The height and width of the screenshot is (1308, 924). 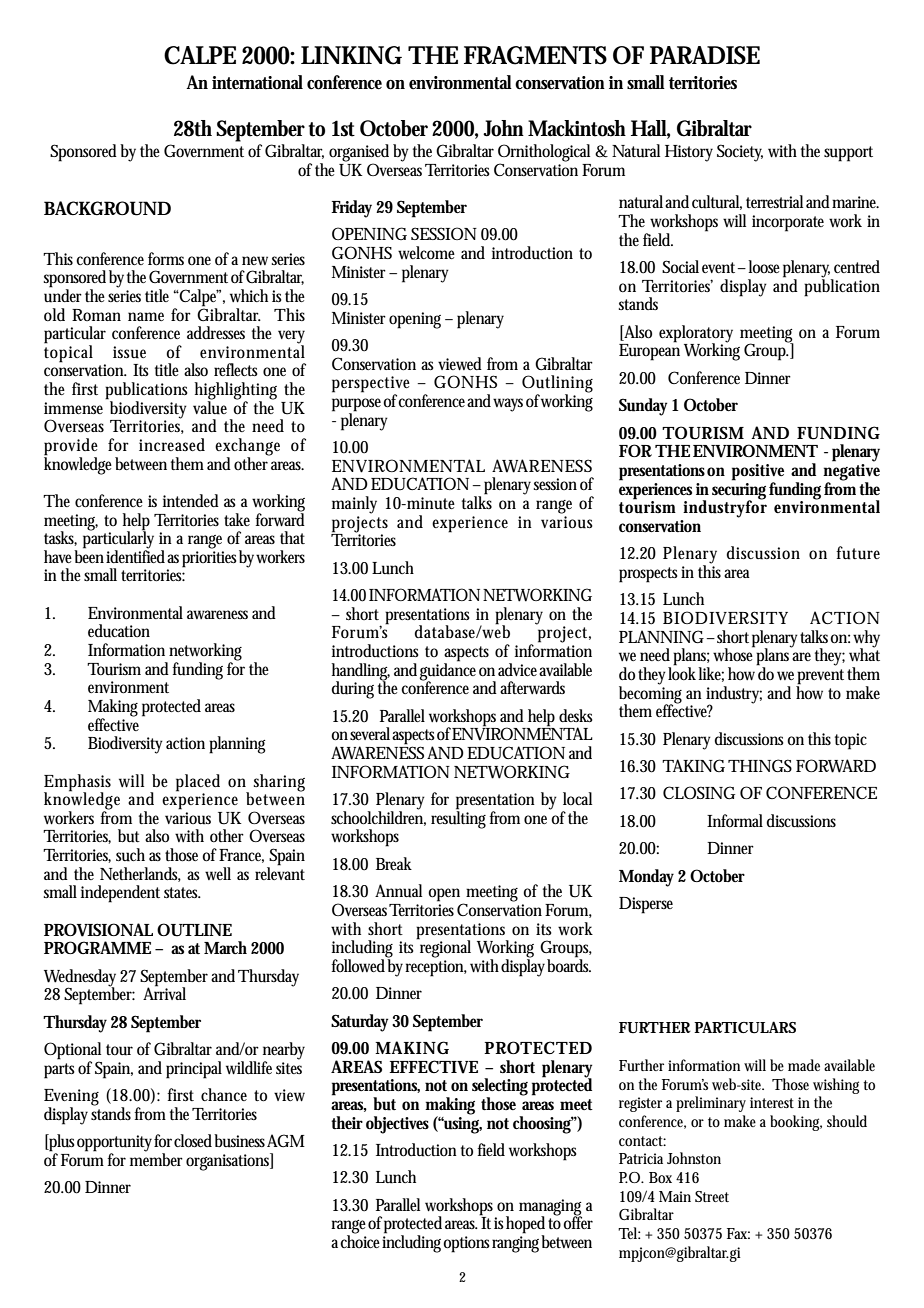 What do you see at coordinates (535, 55) in the screenshot?
I see `FRAGMENTS` at bounding box center [535, 55].
